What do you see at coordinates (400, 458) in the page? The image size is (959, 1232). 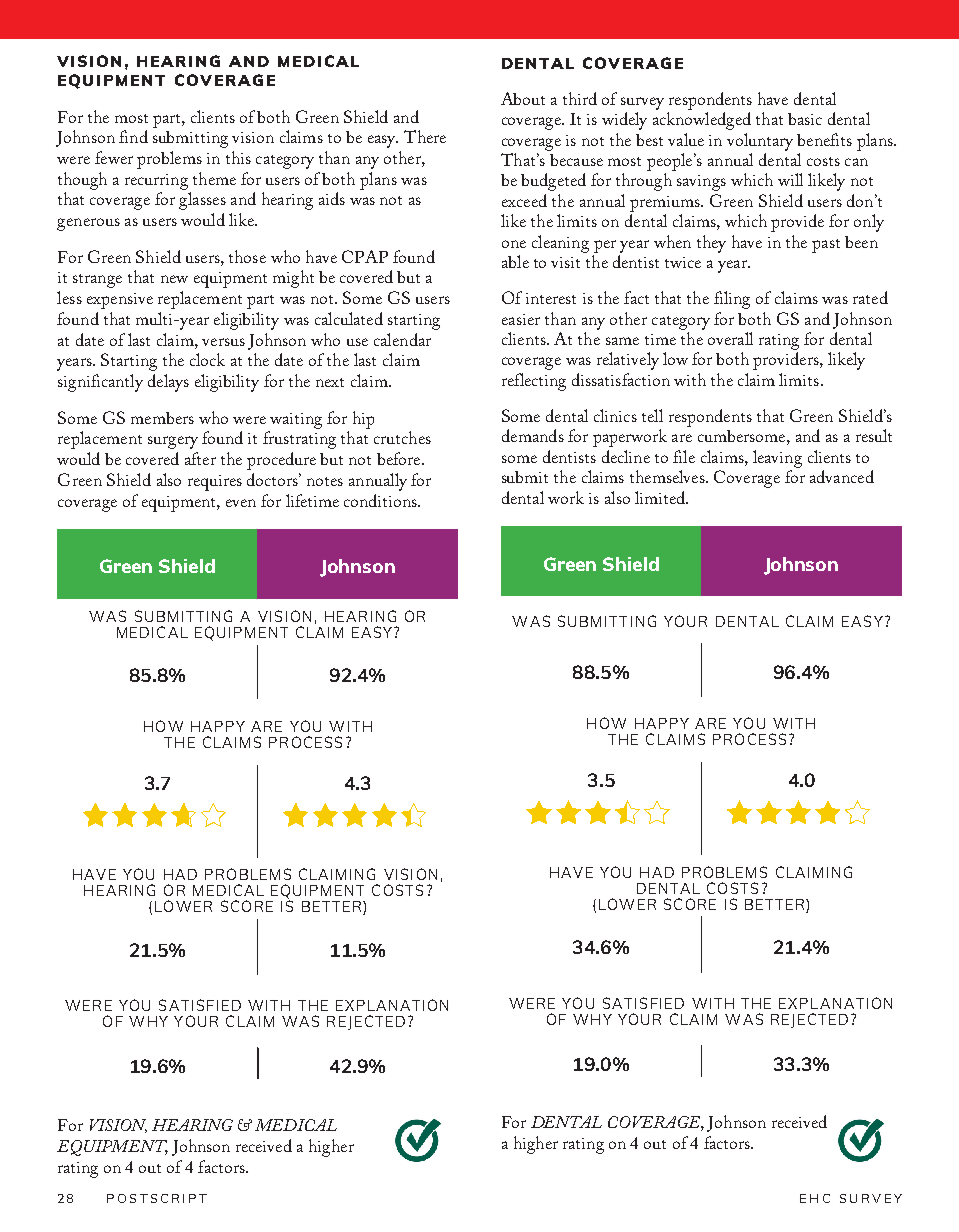 I see `before` at bounding box center [400, 458].
